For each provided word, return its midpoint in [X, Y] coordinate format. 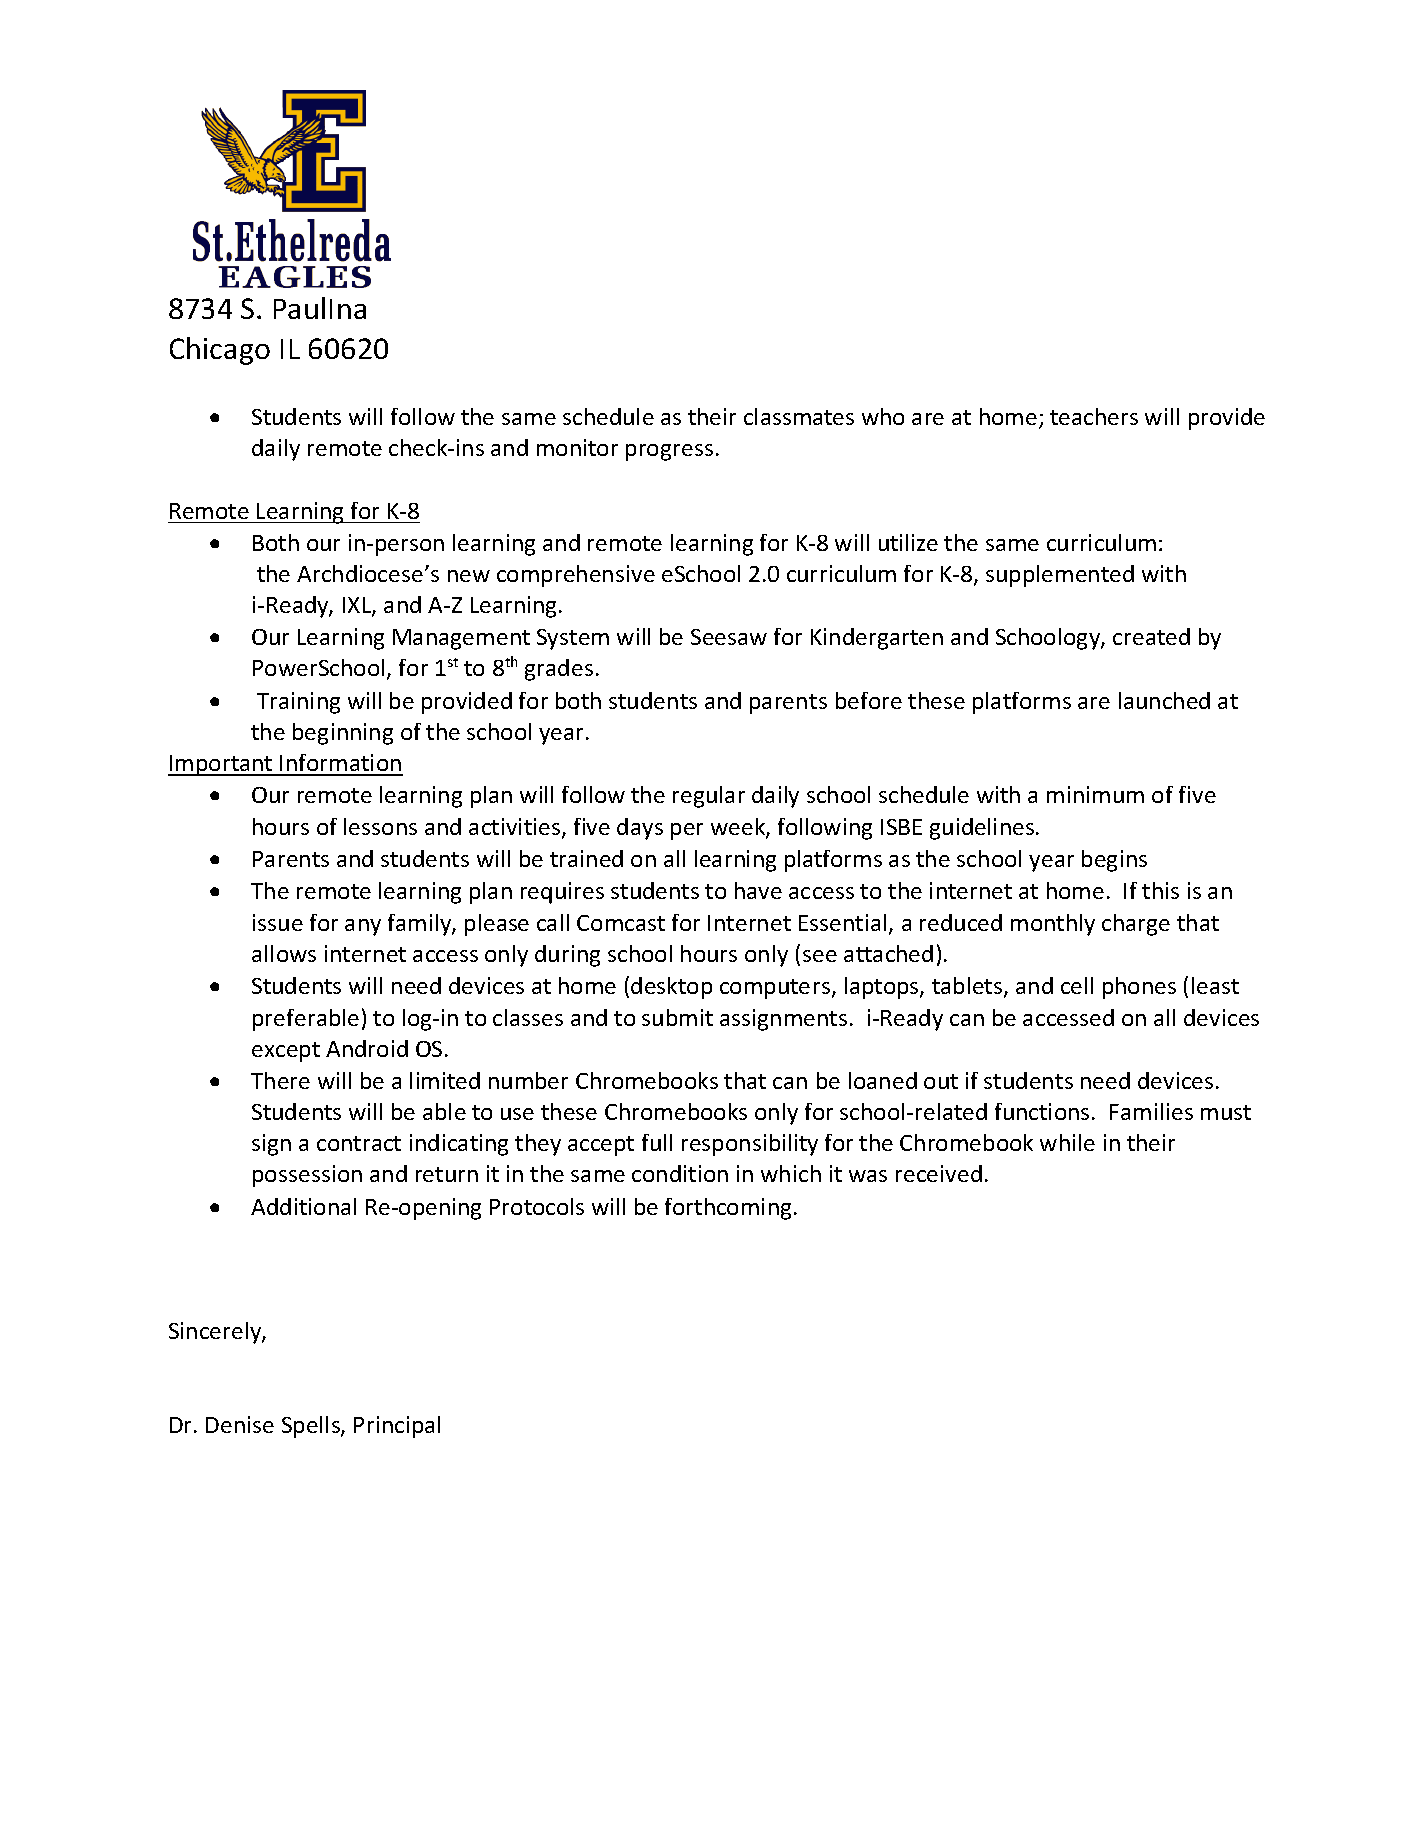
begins [1114, 861]
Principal [397, 1427]
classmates [799, 416]
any [363, 927]
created [1151, 636]
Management [461, 639]
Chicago [220, 351]
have [758, 890]
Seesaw [729, 637]
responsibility [750, 1145]
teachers [1094, 416]
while [1067, 1142]
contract [359, 1143]
